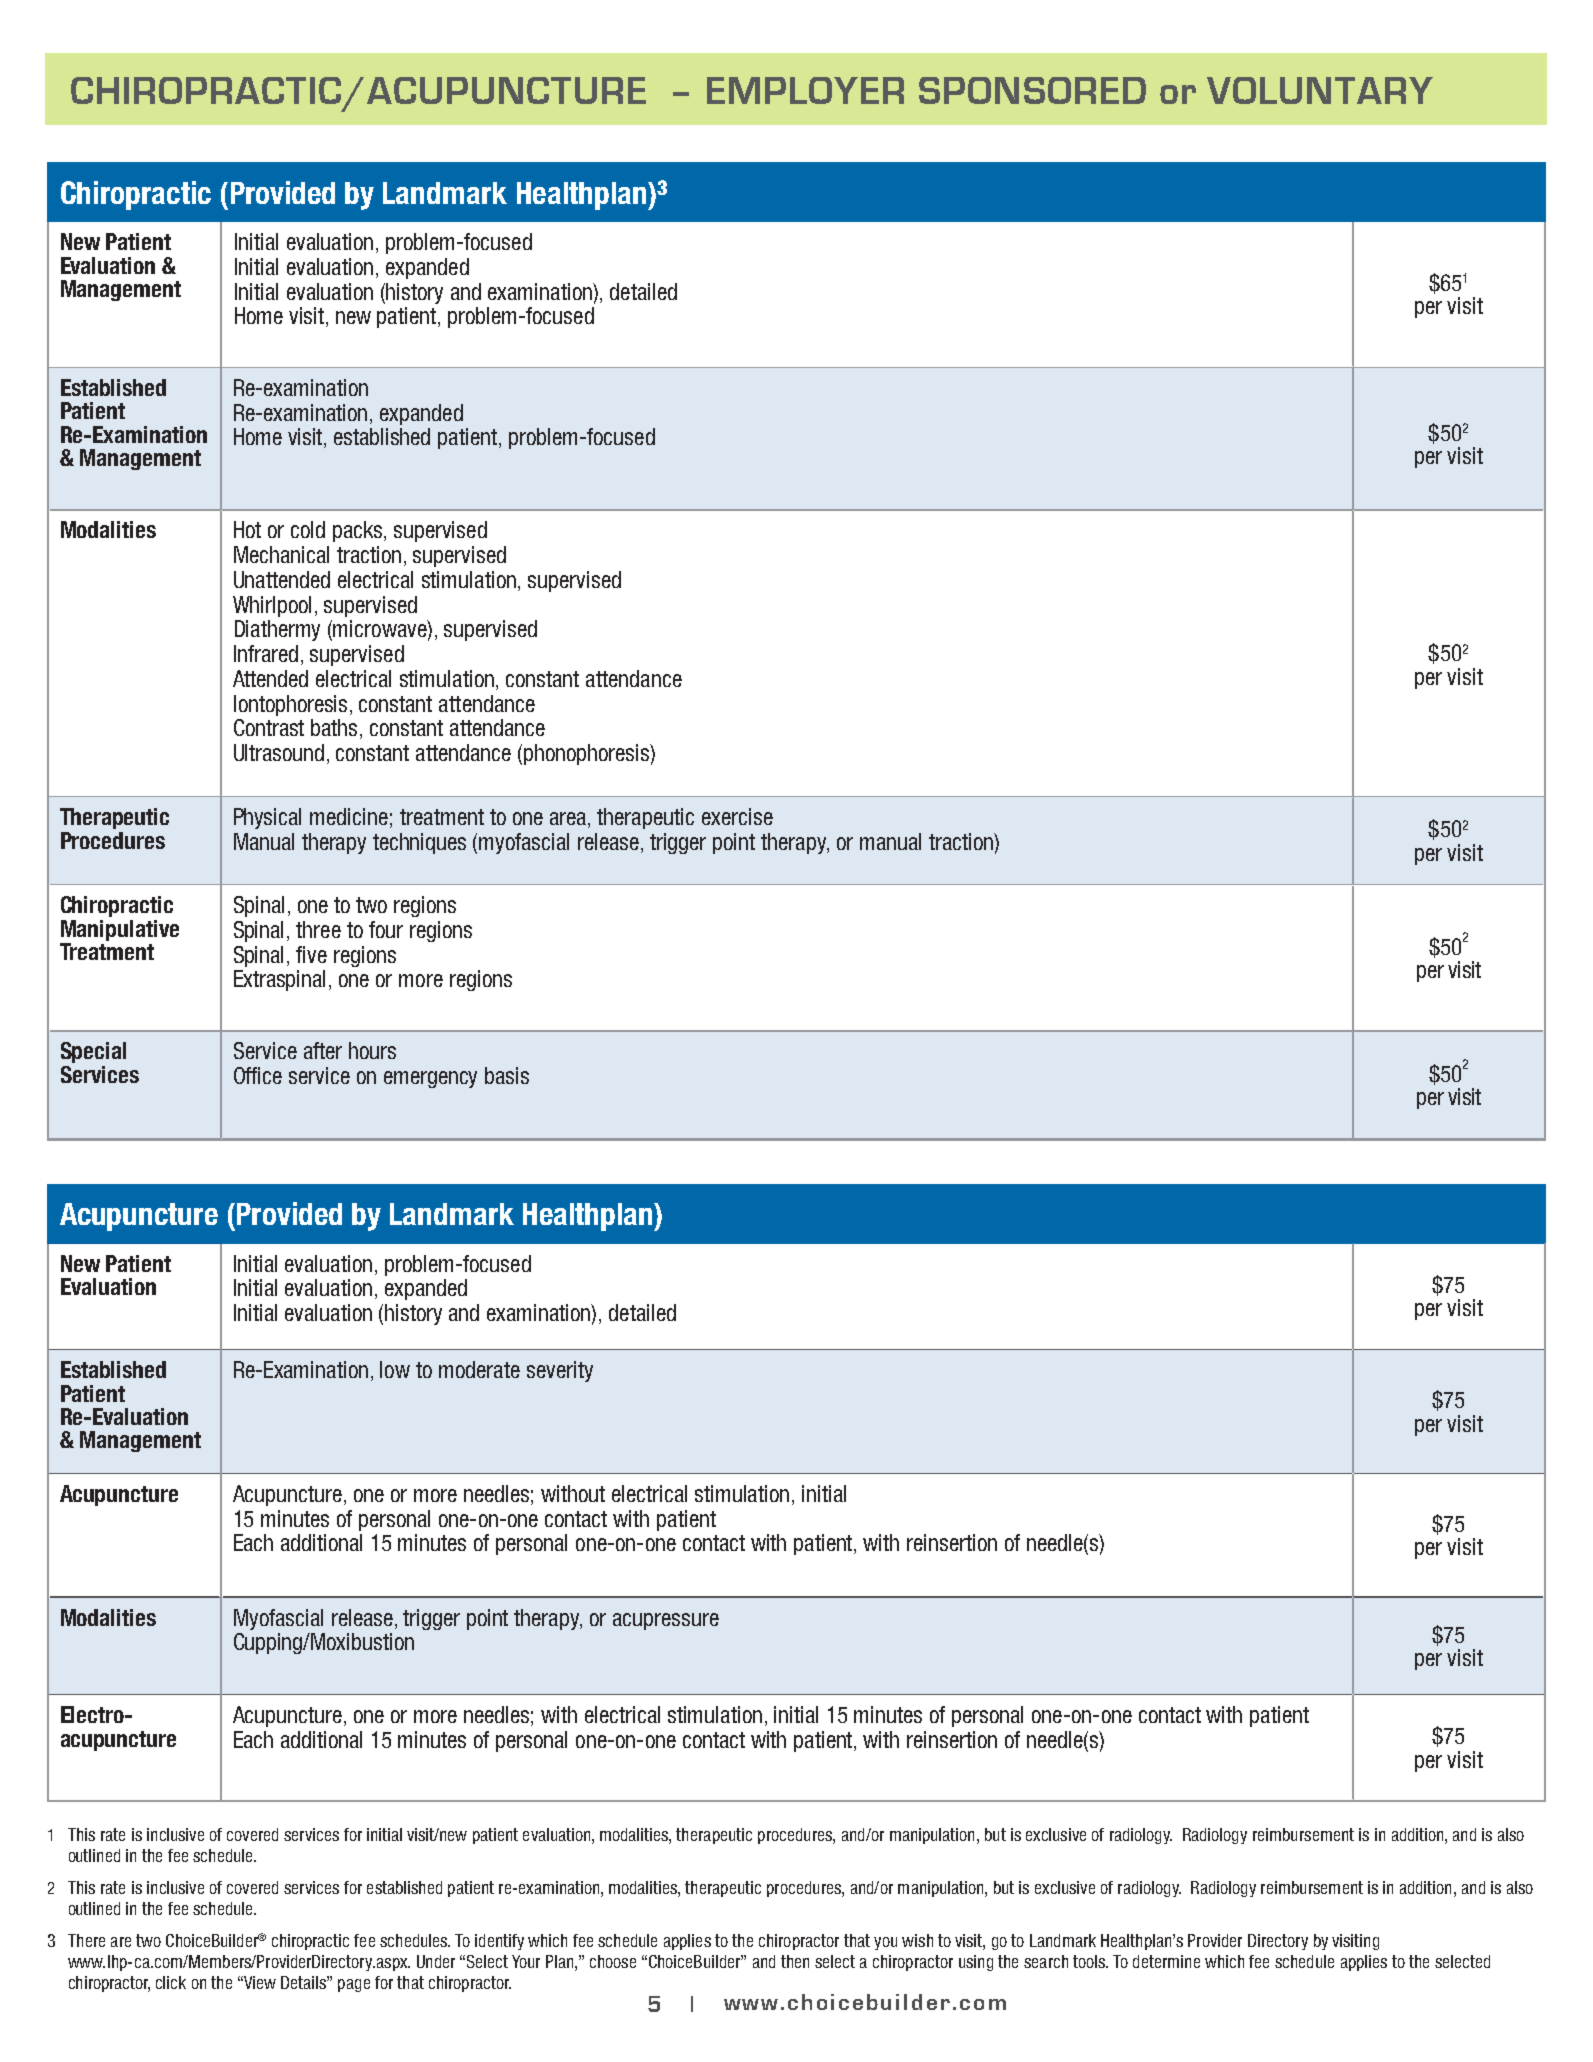 The height and width of the page is (2062, 1593). Describe the element at coordinates (1032, 90) in the page. I see `SPONSORED` at that location.
